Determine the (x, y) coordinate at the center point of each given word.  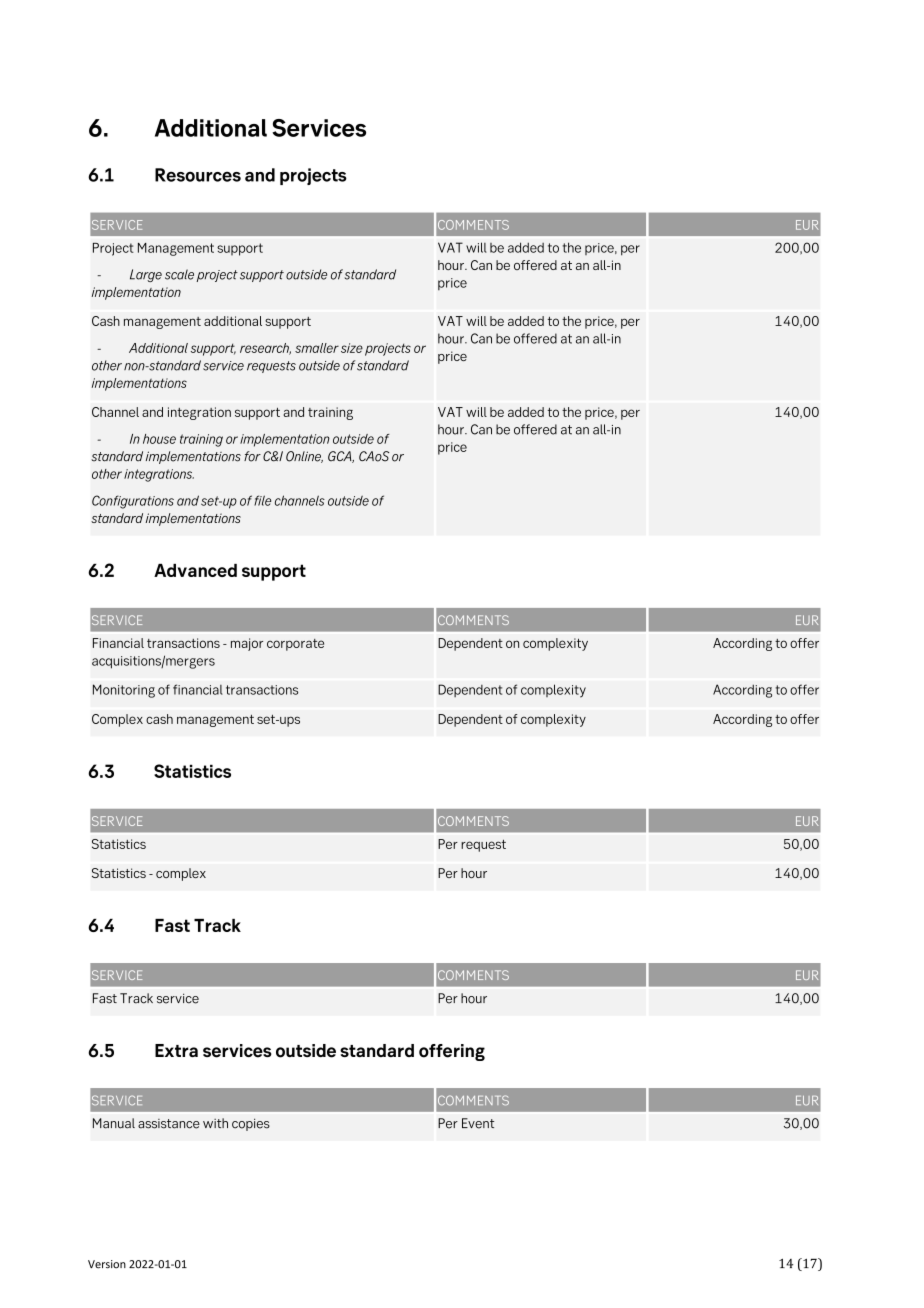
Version (107, 1264)
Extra (176, 1050)
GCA (341, 457)
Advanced (195, 570)
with (215, 1123)
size (352, 348)
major (247, 644)
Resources (198, 175)
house (159, 439)
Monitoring (124, 691)
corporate (295, 645)
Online (304, 457)
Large (146, 275)
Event (478, 1123)
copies (251, 1124)
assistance (169, 1124)
